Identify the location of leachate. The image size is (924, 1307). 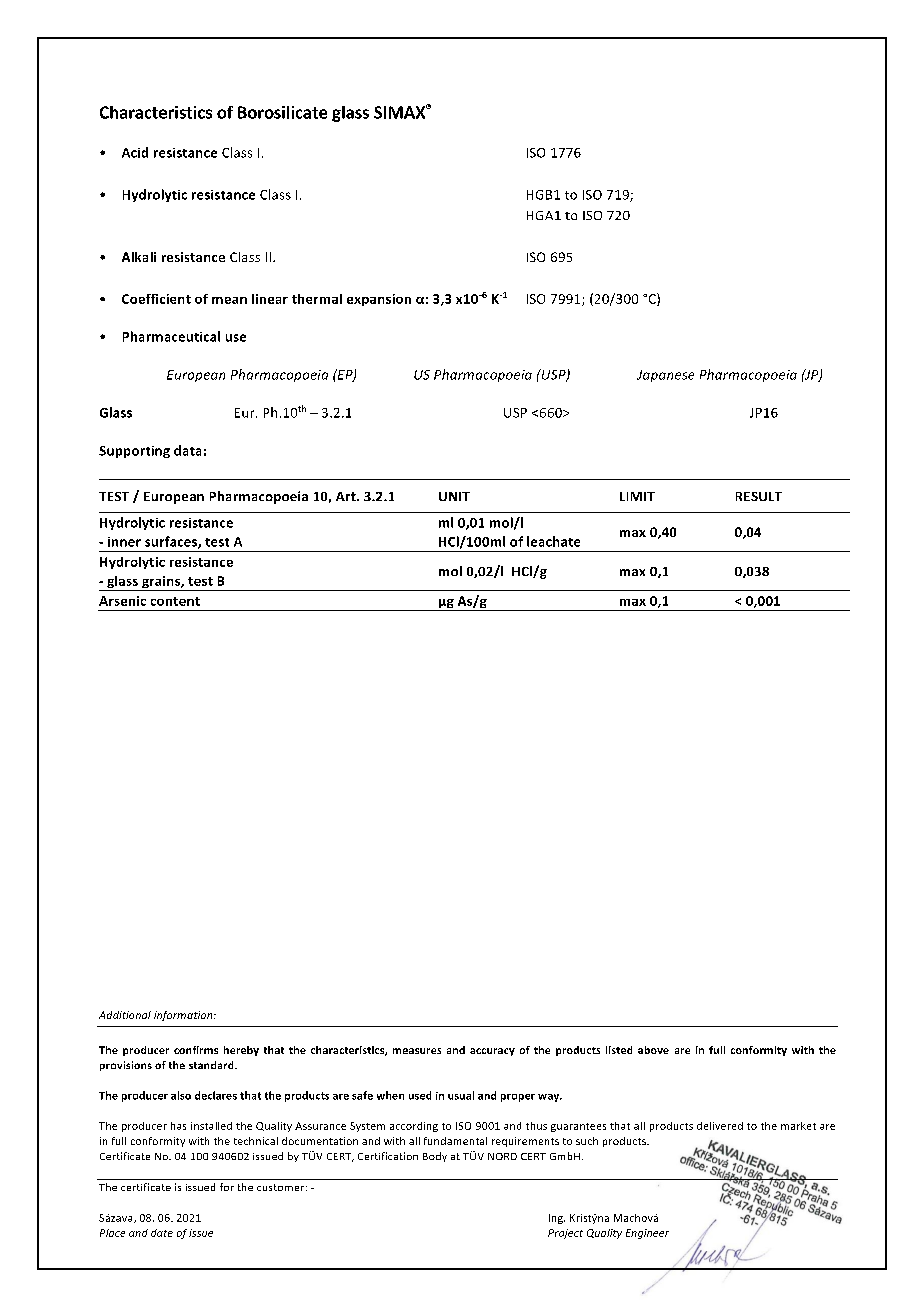
(553, 541).
